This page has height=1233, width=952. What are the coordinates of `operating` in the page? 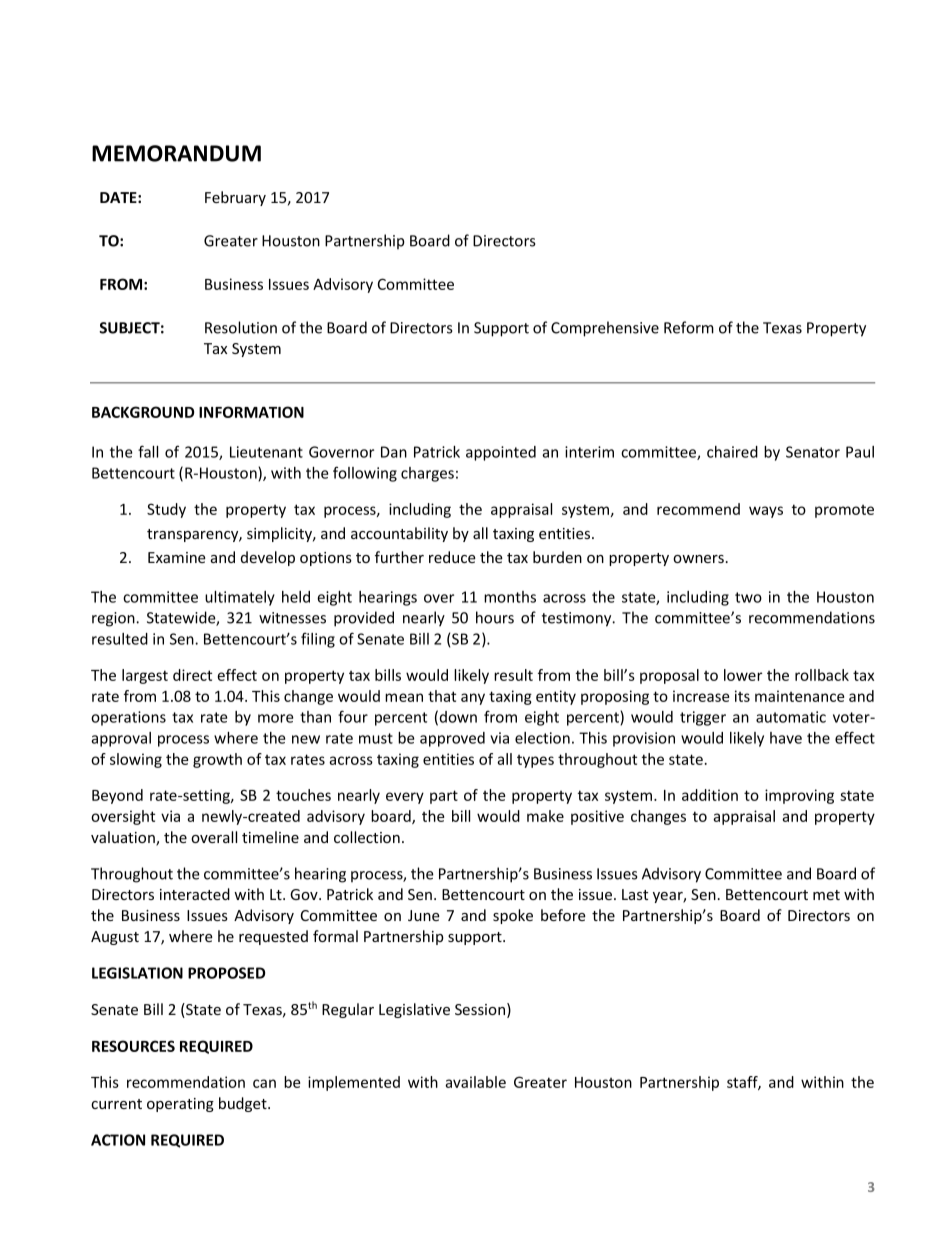 It's located at (180, 1105).
